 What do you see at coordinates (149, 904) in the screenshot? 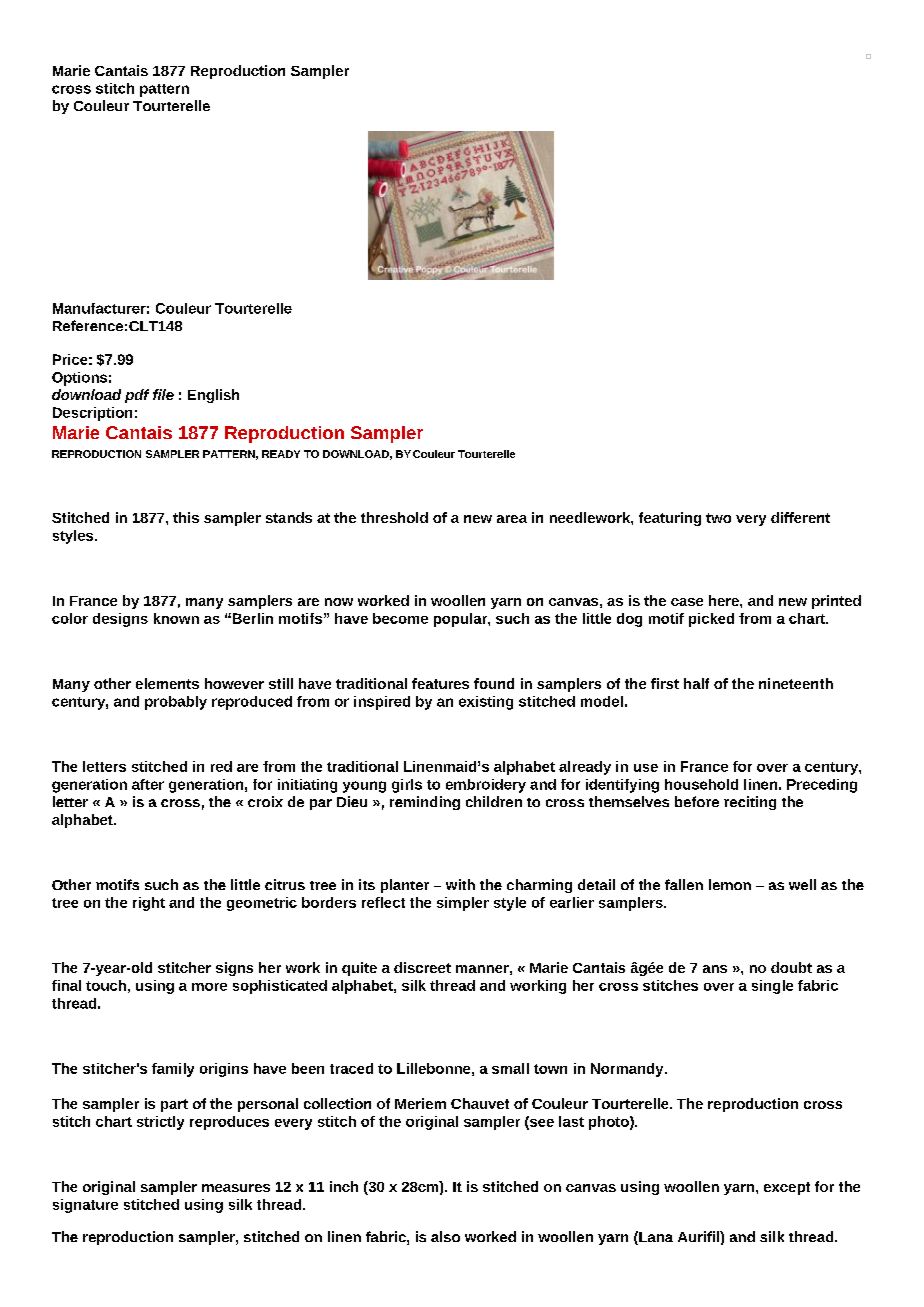
I see `right` at bounding box center [149, 904].
